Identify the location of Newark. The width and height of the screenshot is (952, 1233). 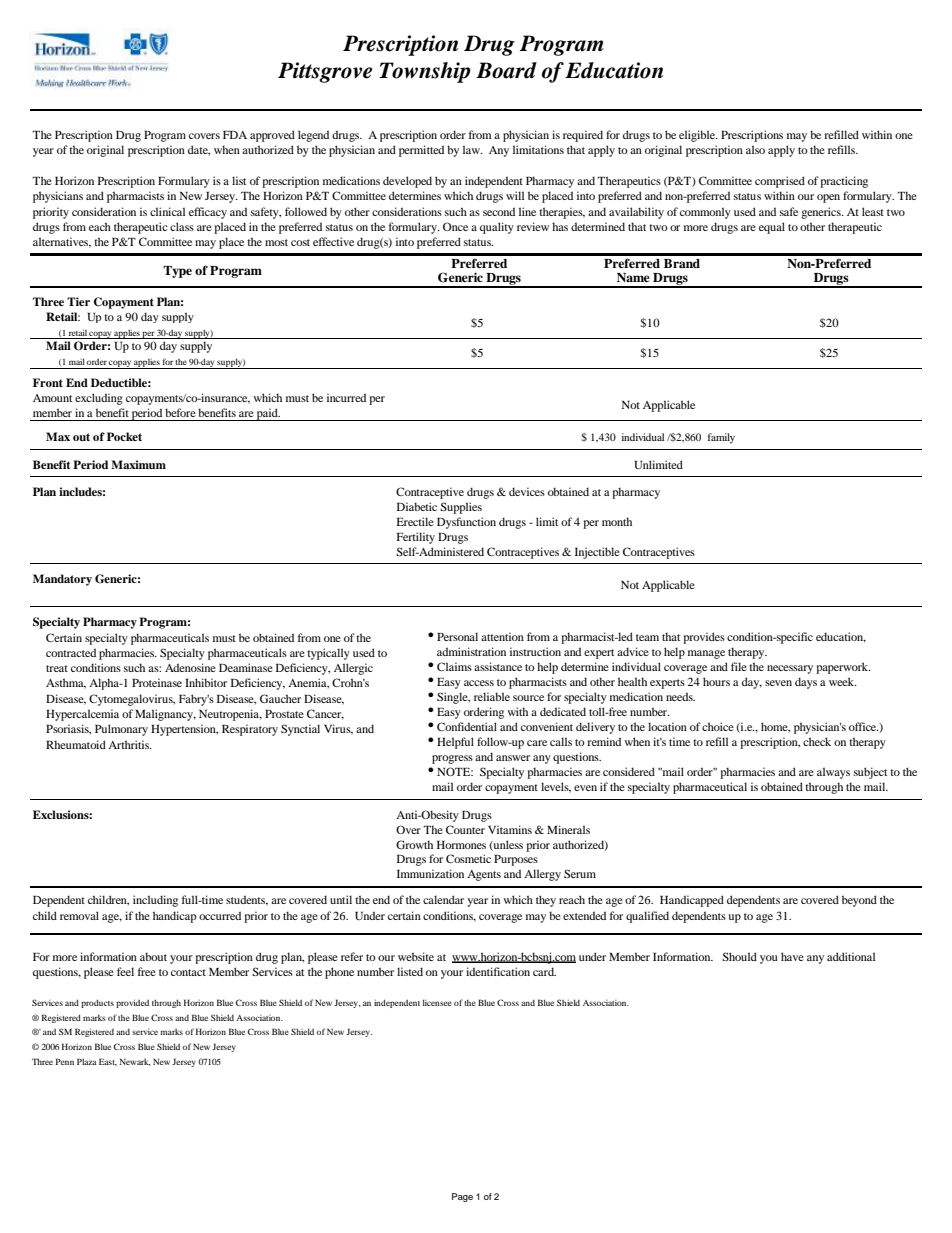
(134, 1062).
